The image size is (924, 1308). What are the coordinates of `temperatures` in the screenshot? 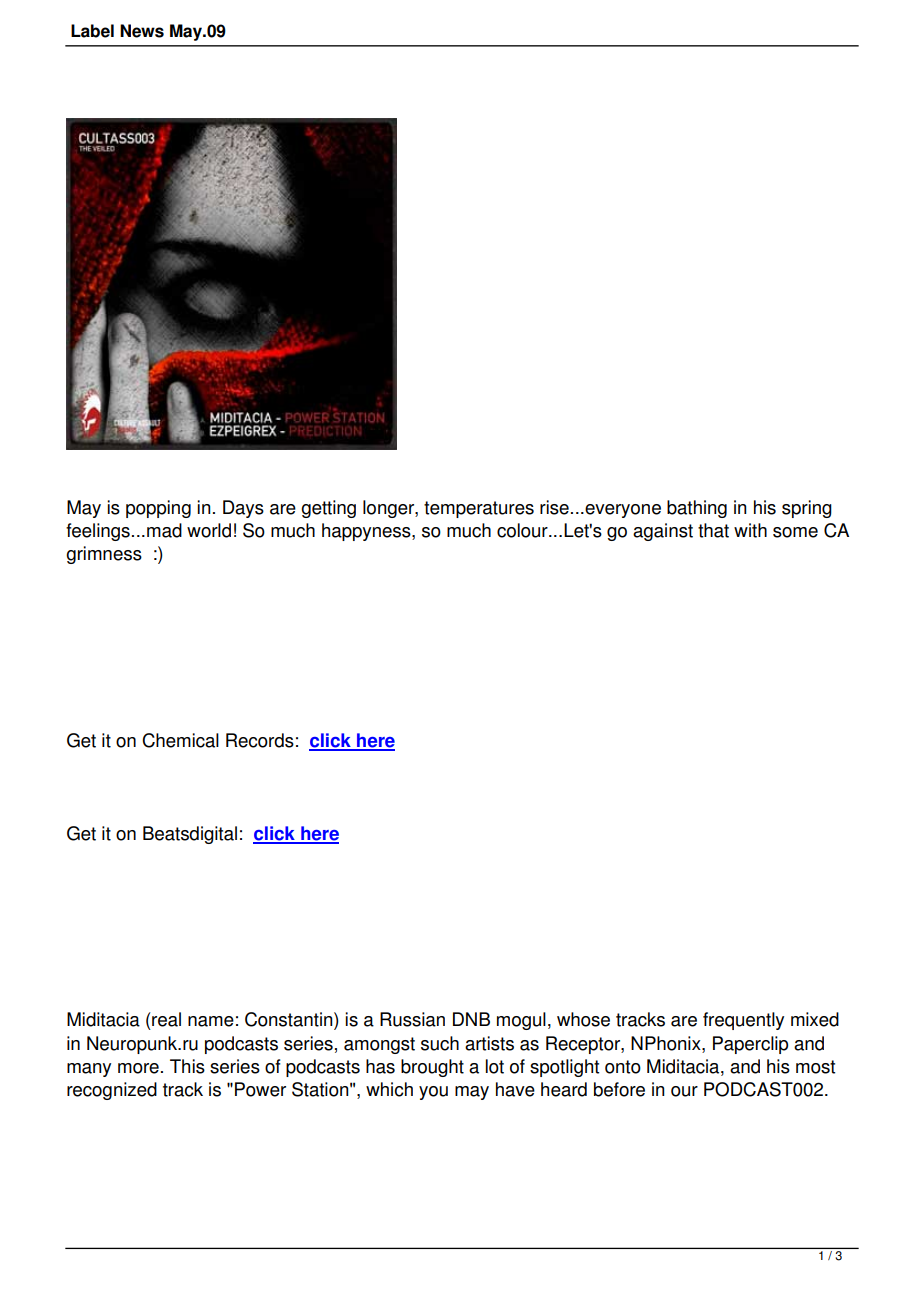 It's located at (479, 509).
